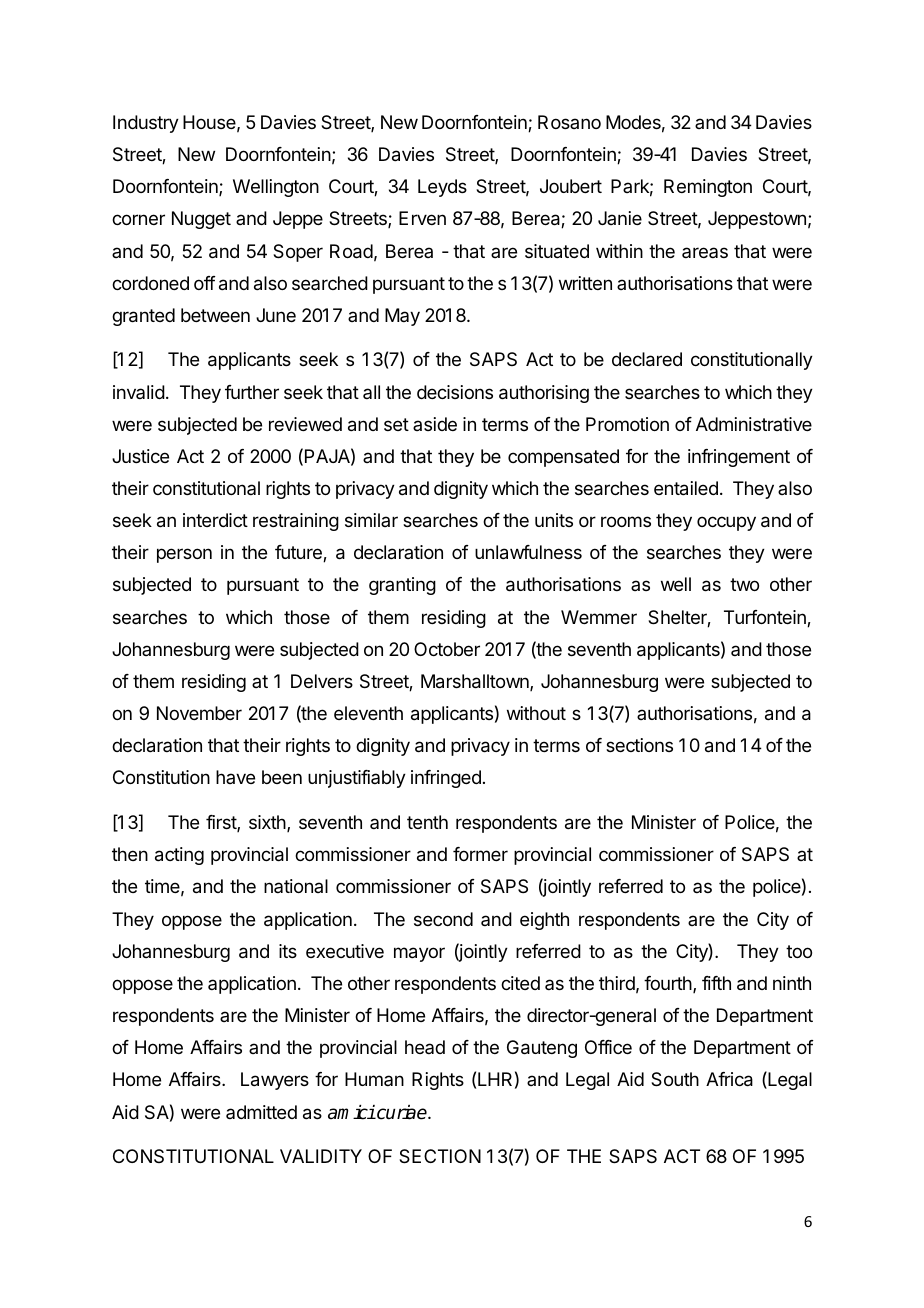  Describe the element at coordinates (146, 124) in the screenshot. I see `Industry` at that location.
